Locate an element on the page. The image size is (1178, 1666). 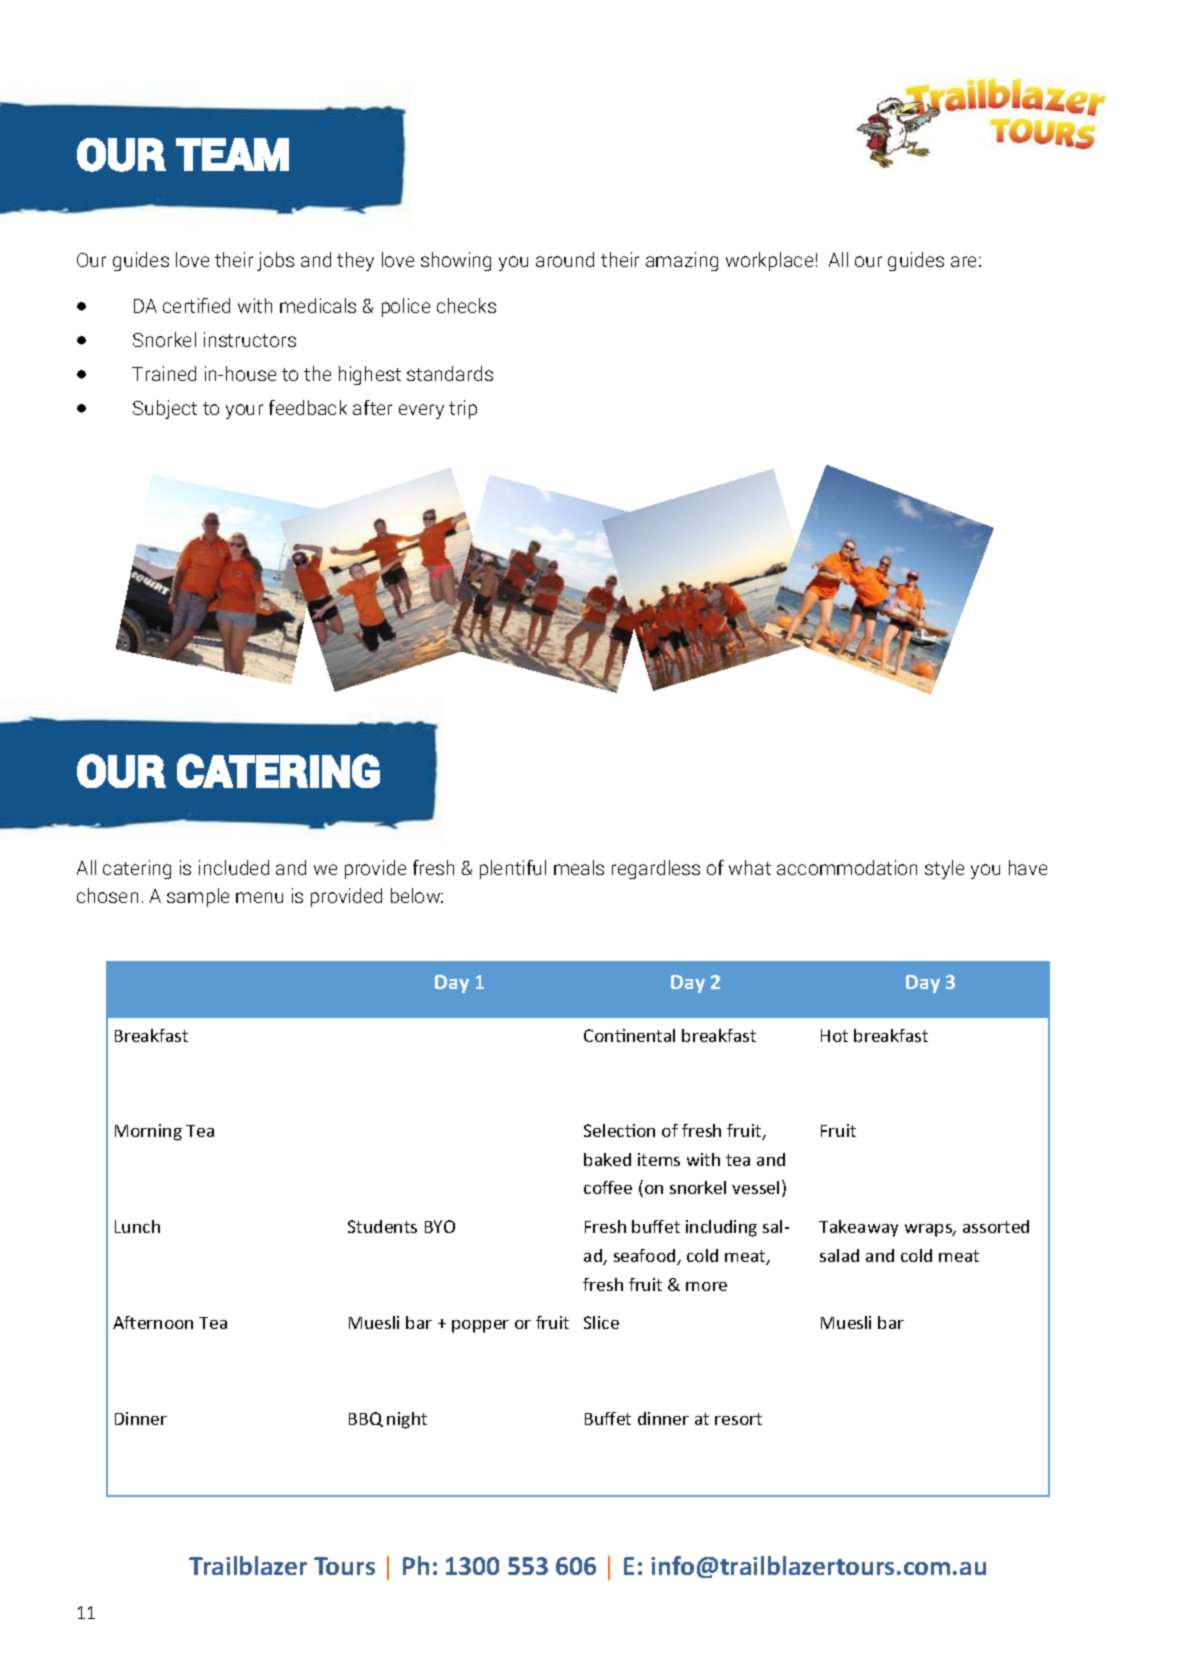
around is located at coordinates (565, 259).
